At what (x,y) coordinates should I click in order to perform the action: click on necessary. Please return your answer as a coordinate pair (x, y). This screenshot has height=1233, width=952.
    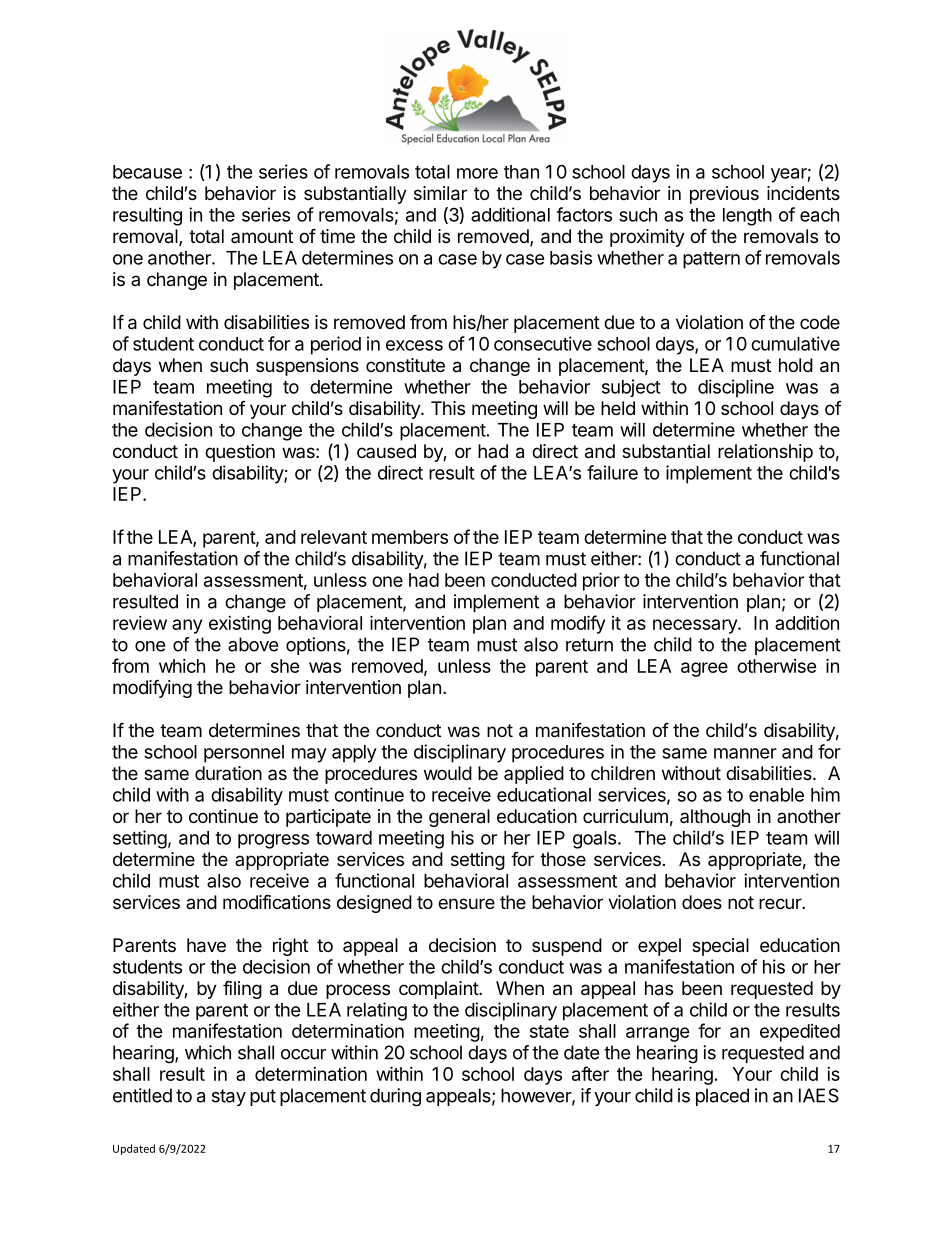
    Looking at the image, I should click on (696, 626).
